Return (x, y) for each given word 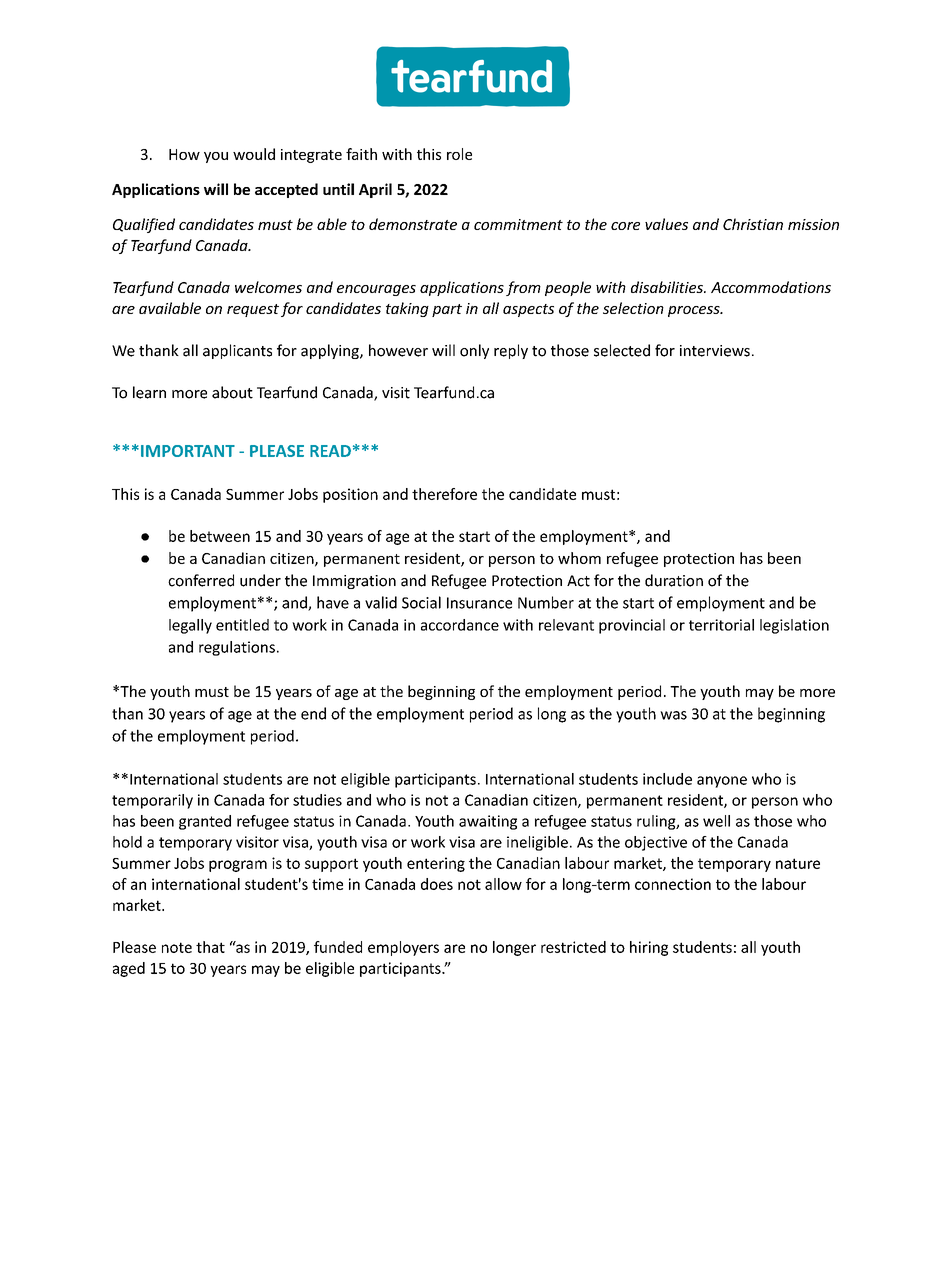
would (254, 154)
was (673, 715)
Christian (753, 224)
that (210, 947)
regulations (237, 648)
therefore (444, 494)
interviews (715, 351)
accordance (460, 625)
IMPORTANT (188, 451)
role (459, 154)
